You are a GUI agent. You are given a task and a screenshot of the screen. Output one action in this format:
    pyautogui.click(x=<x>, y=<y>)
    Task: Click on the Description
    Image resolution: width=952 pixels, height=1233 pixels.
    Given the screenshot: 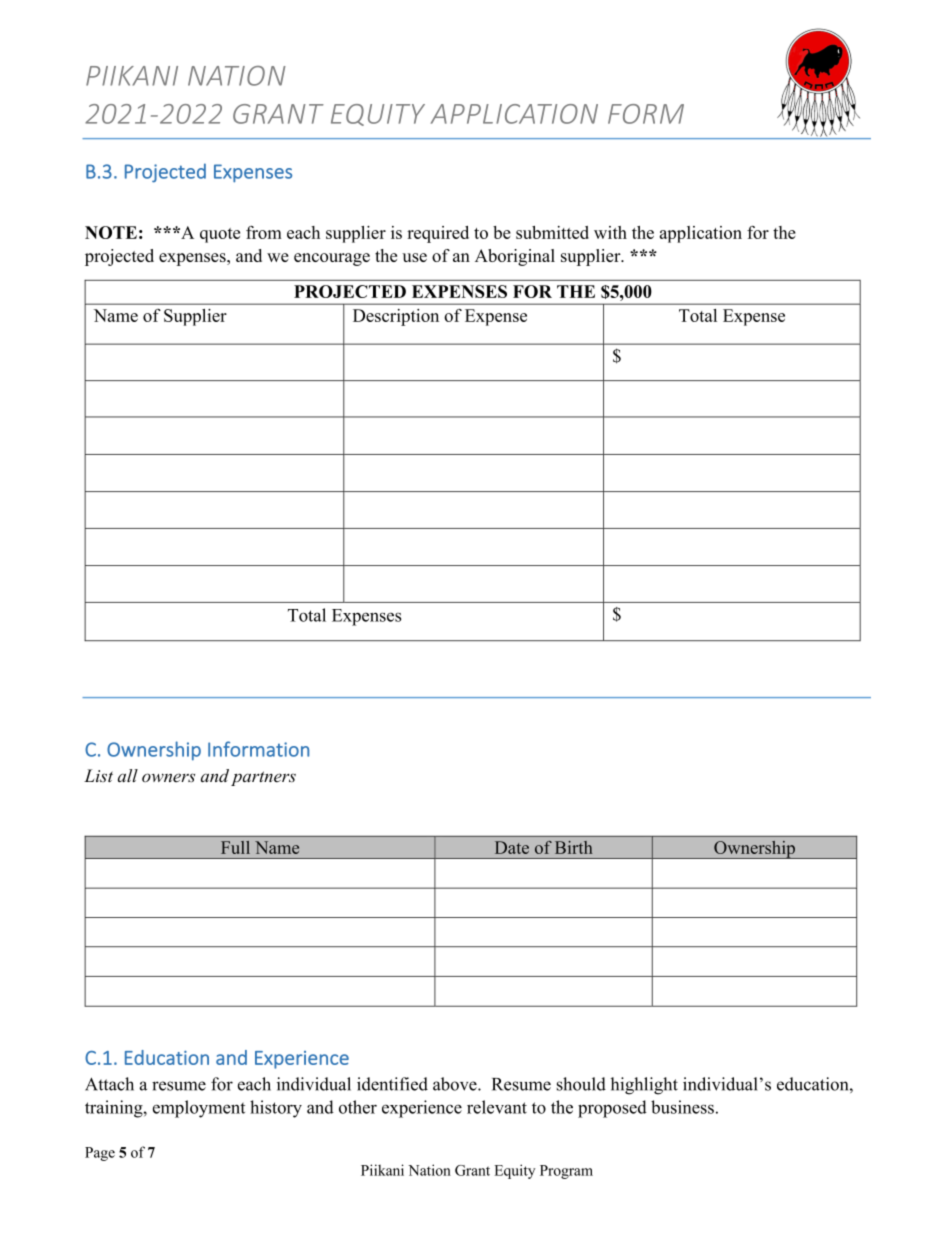 What is the action you would take?
    pyautogui.click(x=396, y=317)
